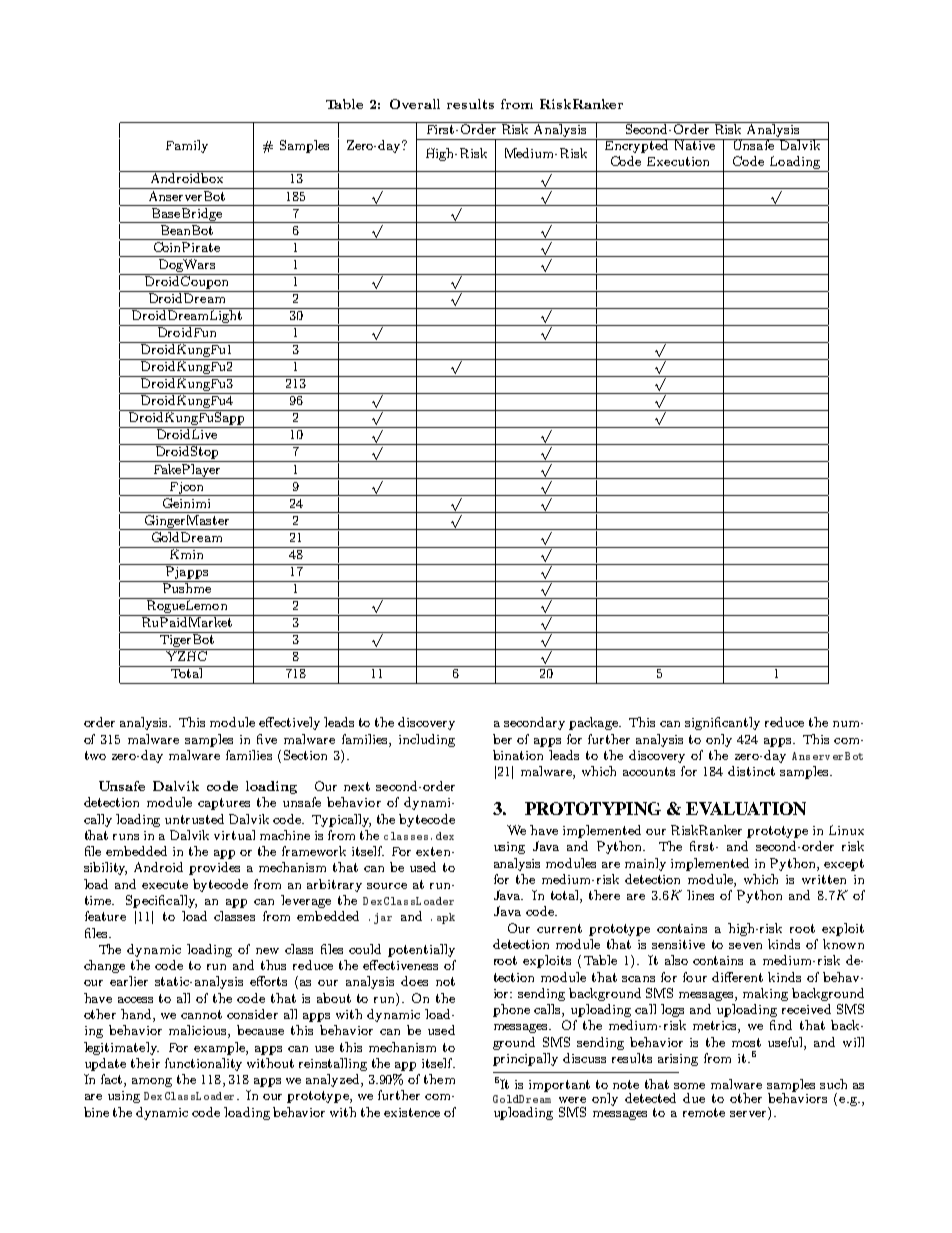  I want to click on apk, so click(446, 918).
